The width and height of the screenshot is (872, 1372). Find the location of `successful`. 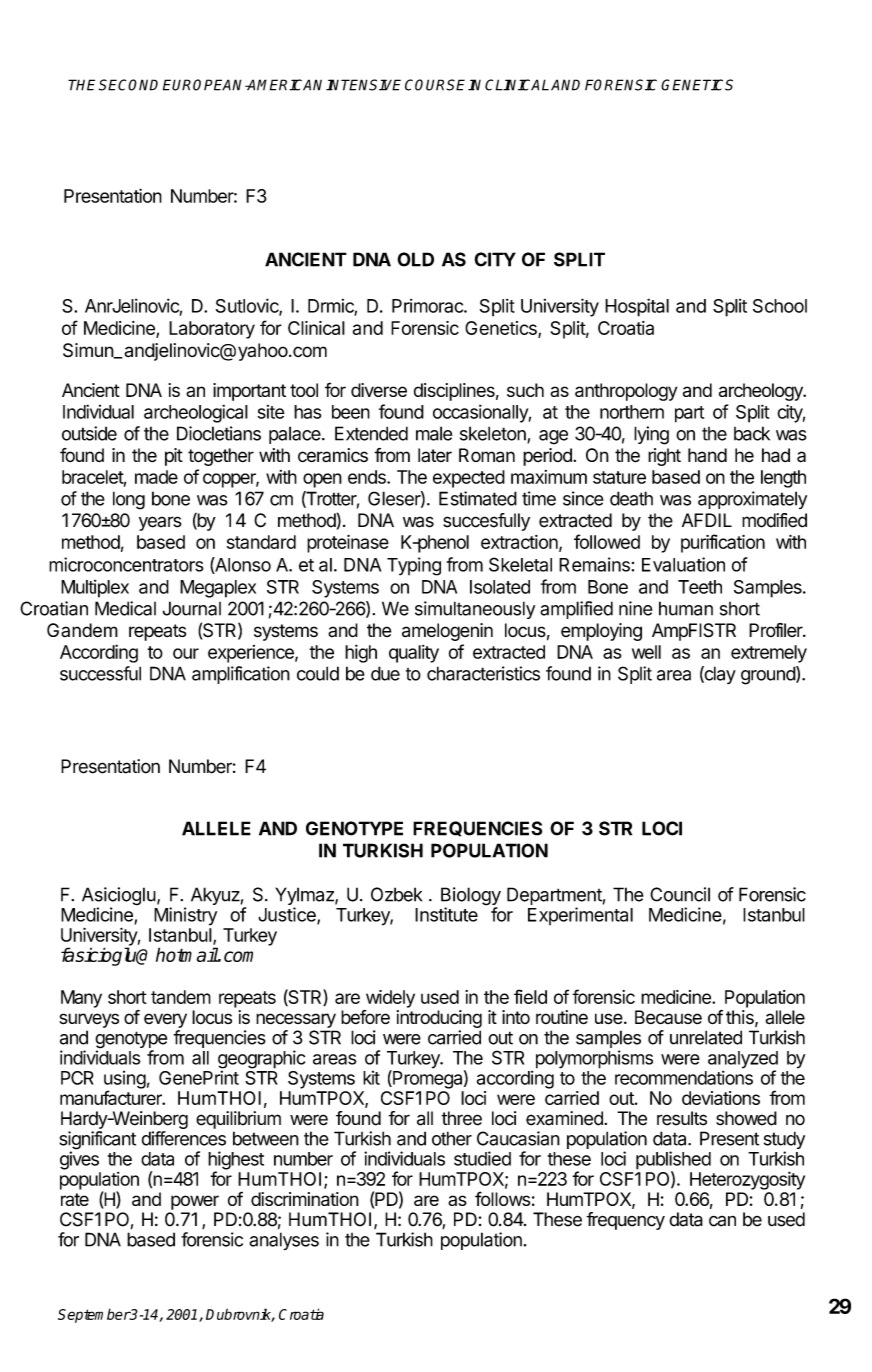

successful is located at coordinates (100, 673).
